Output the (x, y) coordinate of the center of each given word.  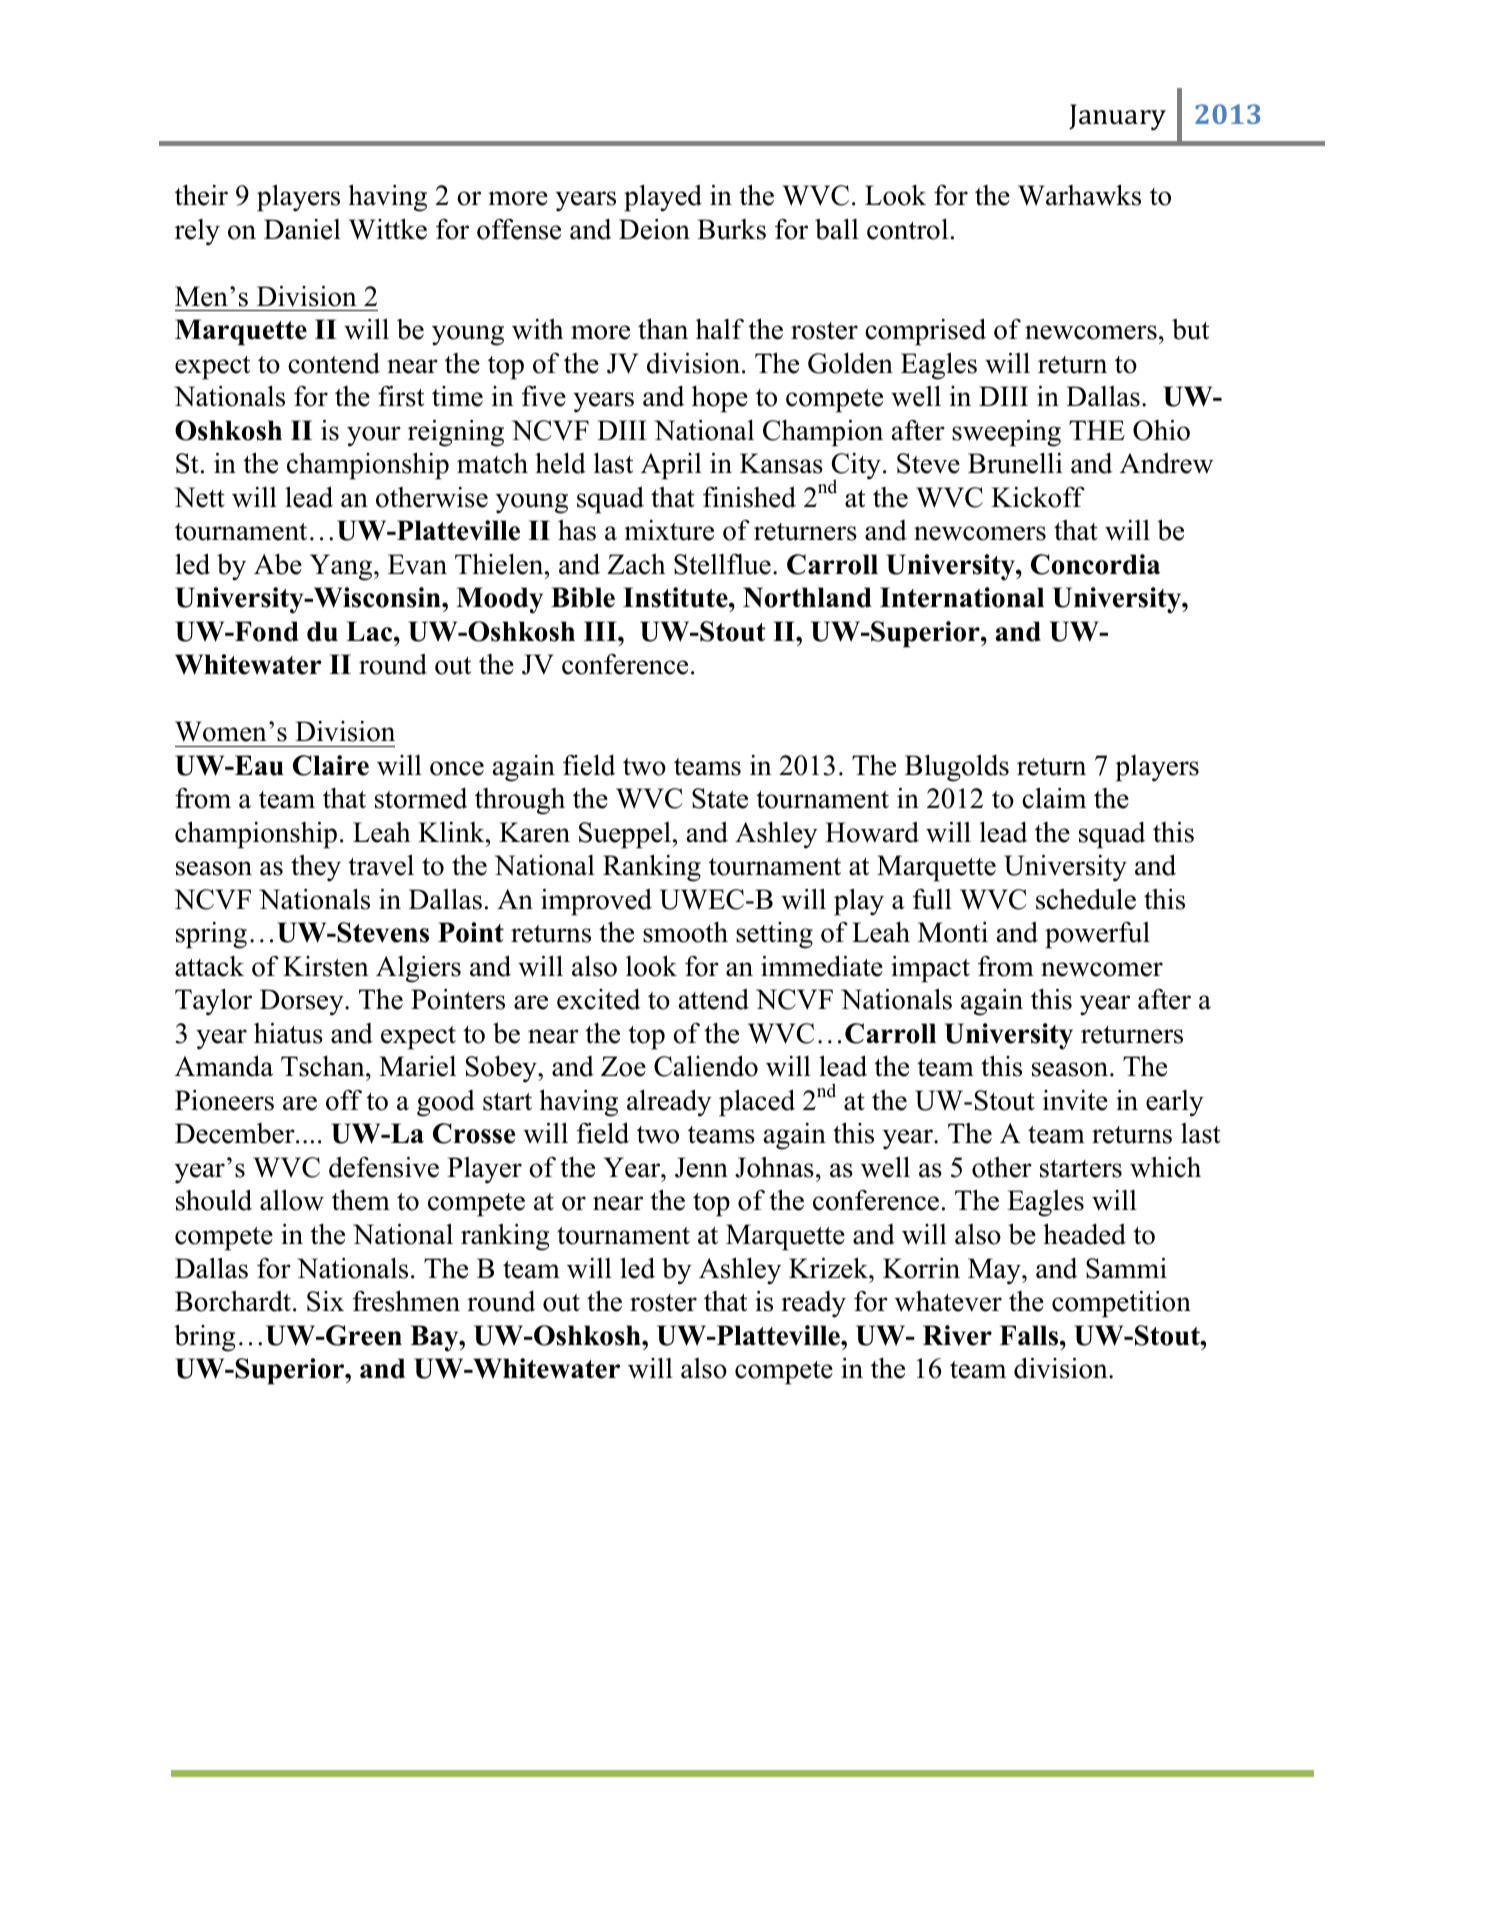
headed (1084, 1234)
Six (325, 1301)
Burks (731, 229)
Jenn (701, 1167)
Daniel (302, 229)
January (1117, 117)
